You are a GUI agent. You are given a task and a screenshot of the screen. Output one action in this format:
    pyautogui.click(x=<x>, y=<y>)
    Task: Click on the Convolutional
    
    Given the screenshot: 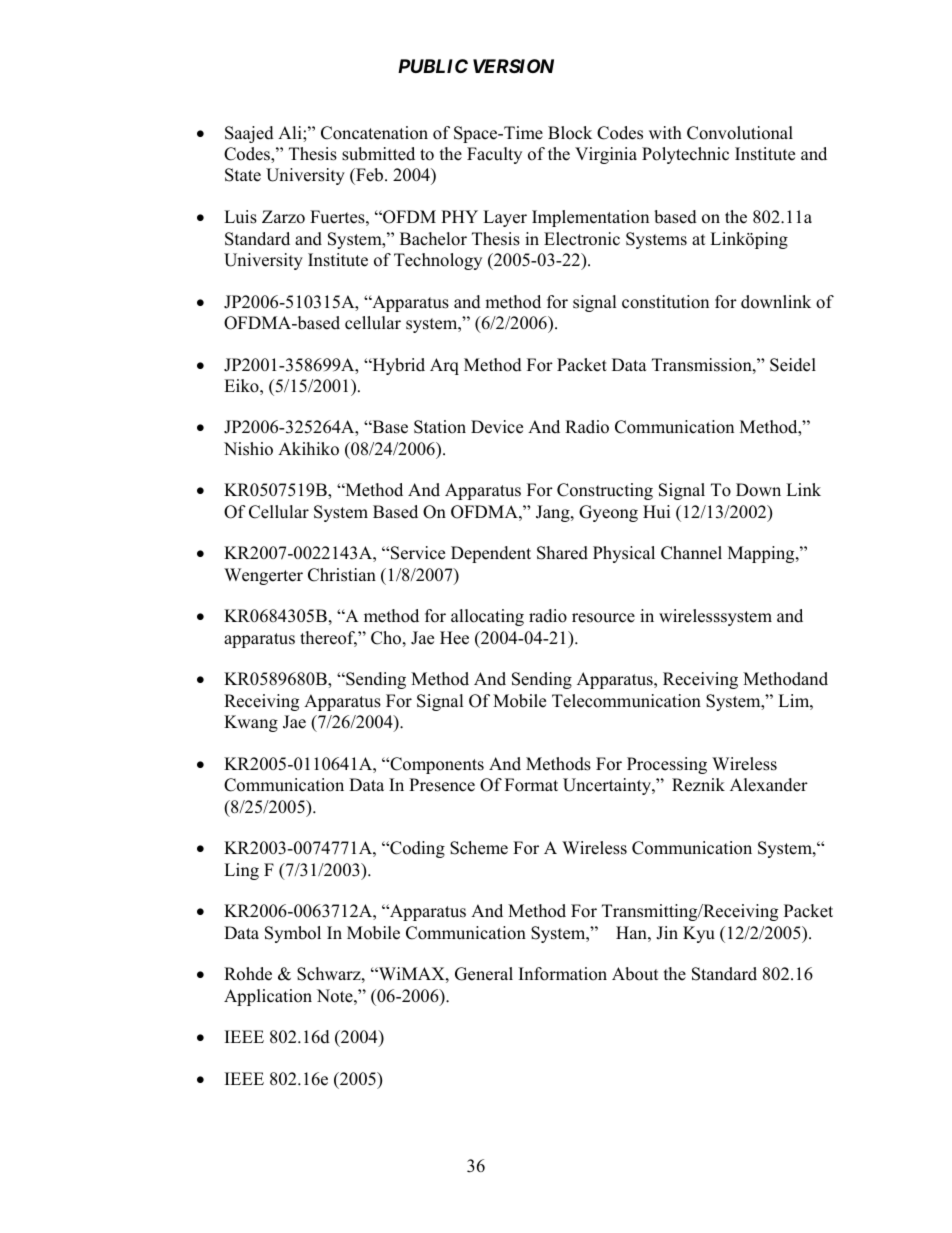 What is the action you would take?
    pyautogui.click(x=740, y=133)
